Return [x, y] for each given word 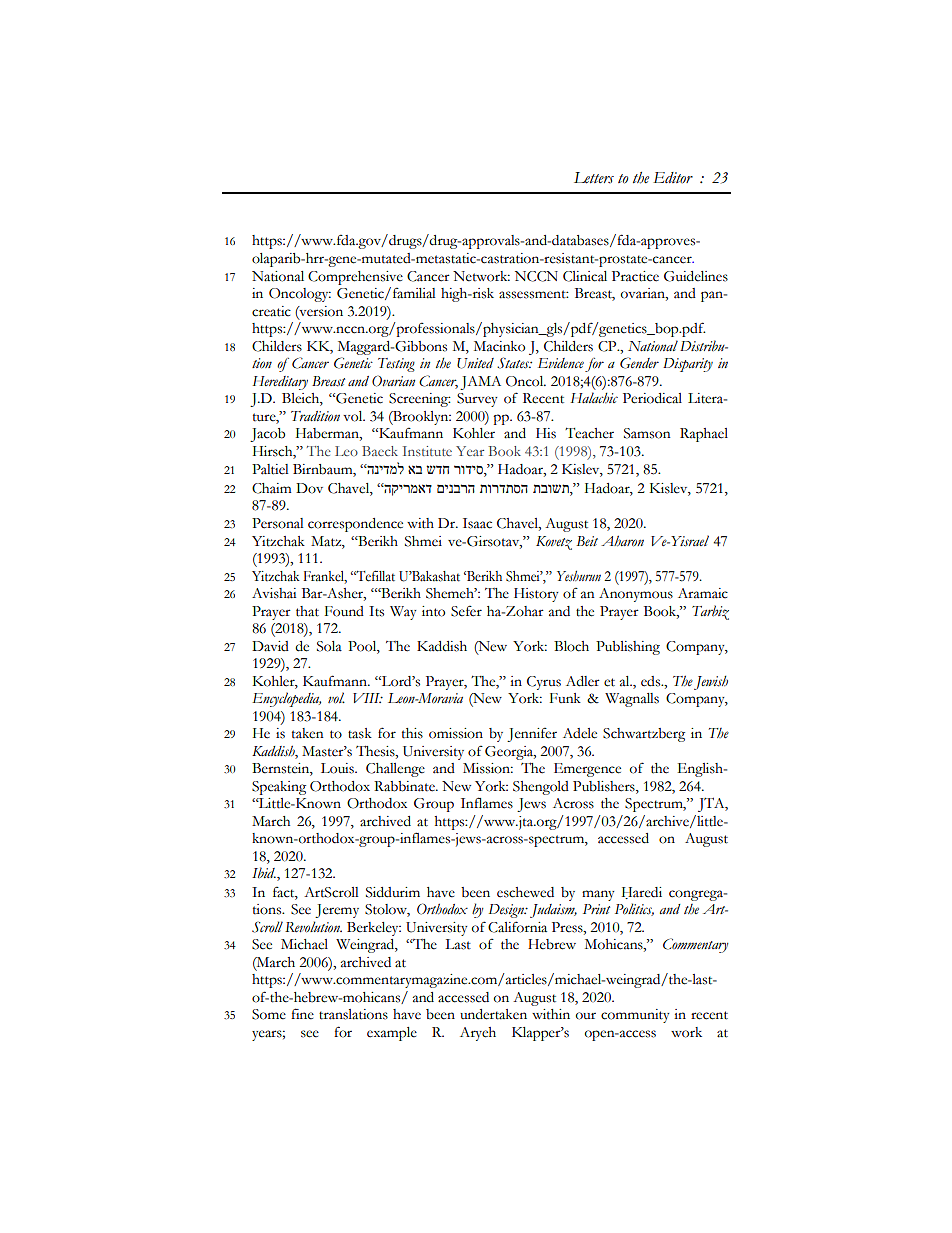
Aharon [622, 541]
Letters [594, 178]
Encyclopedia [286, 699]
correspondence [355, 525]
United [475, 363]
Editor [673, 178]
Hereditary [280, 383]
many [598, 895]
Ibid [264, 872]
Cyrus [544, 683]
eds [652, 681]
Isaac [477, 523]
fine [302, 1014]
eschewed [525, 892]
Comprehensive [355, 278]
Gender [639, 363]
